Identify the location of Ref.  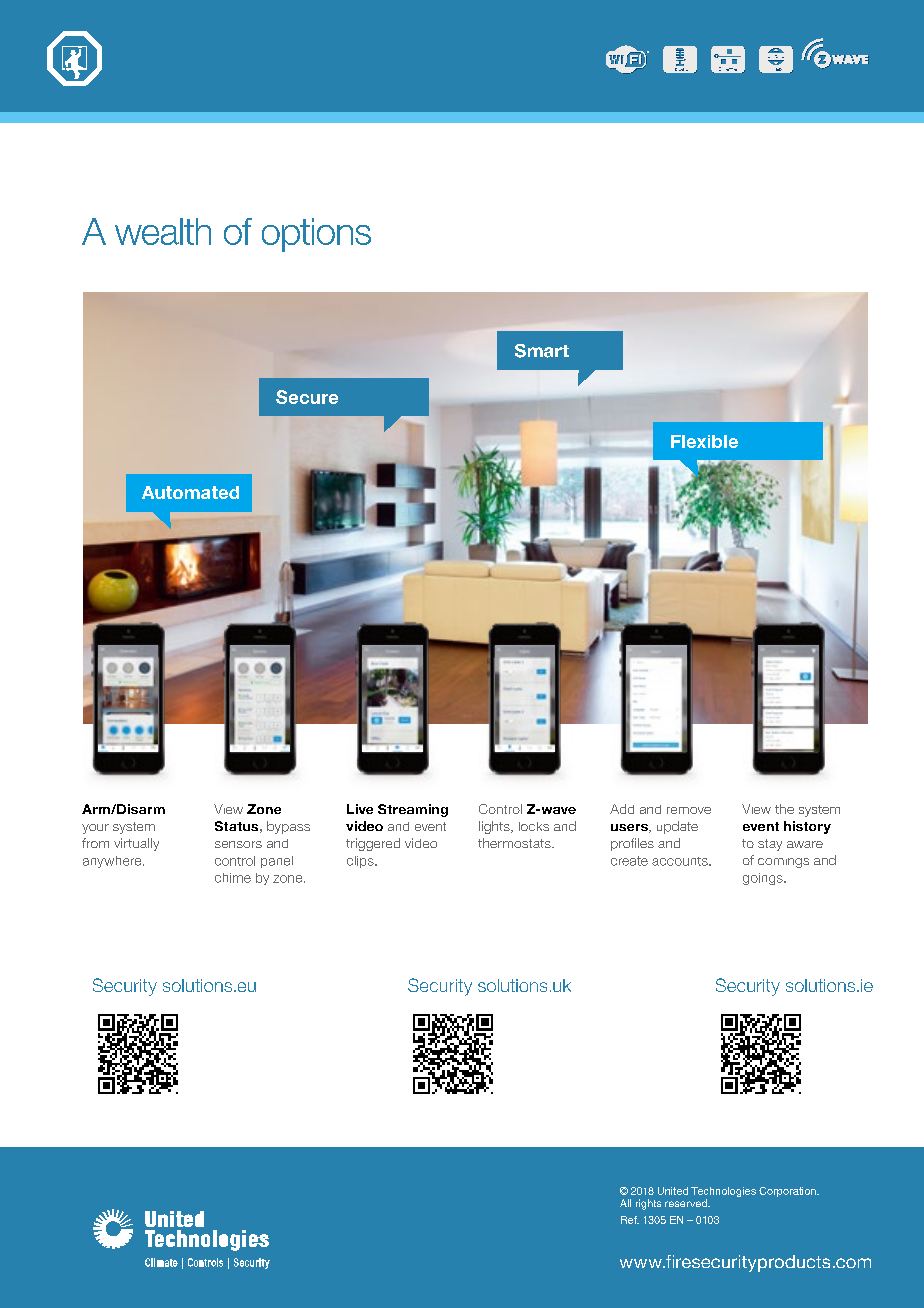
(630, 1220).
